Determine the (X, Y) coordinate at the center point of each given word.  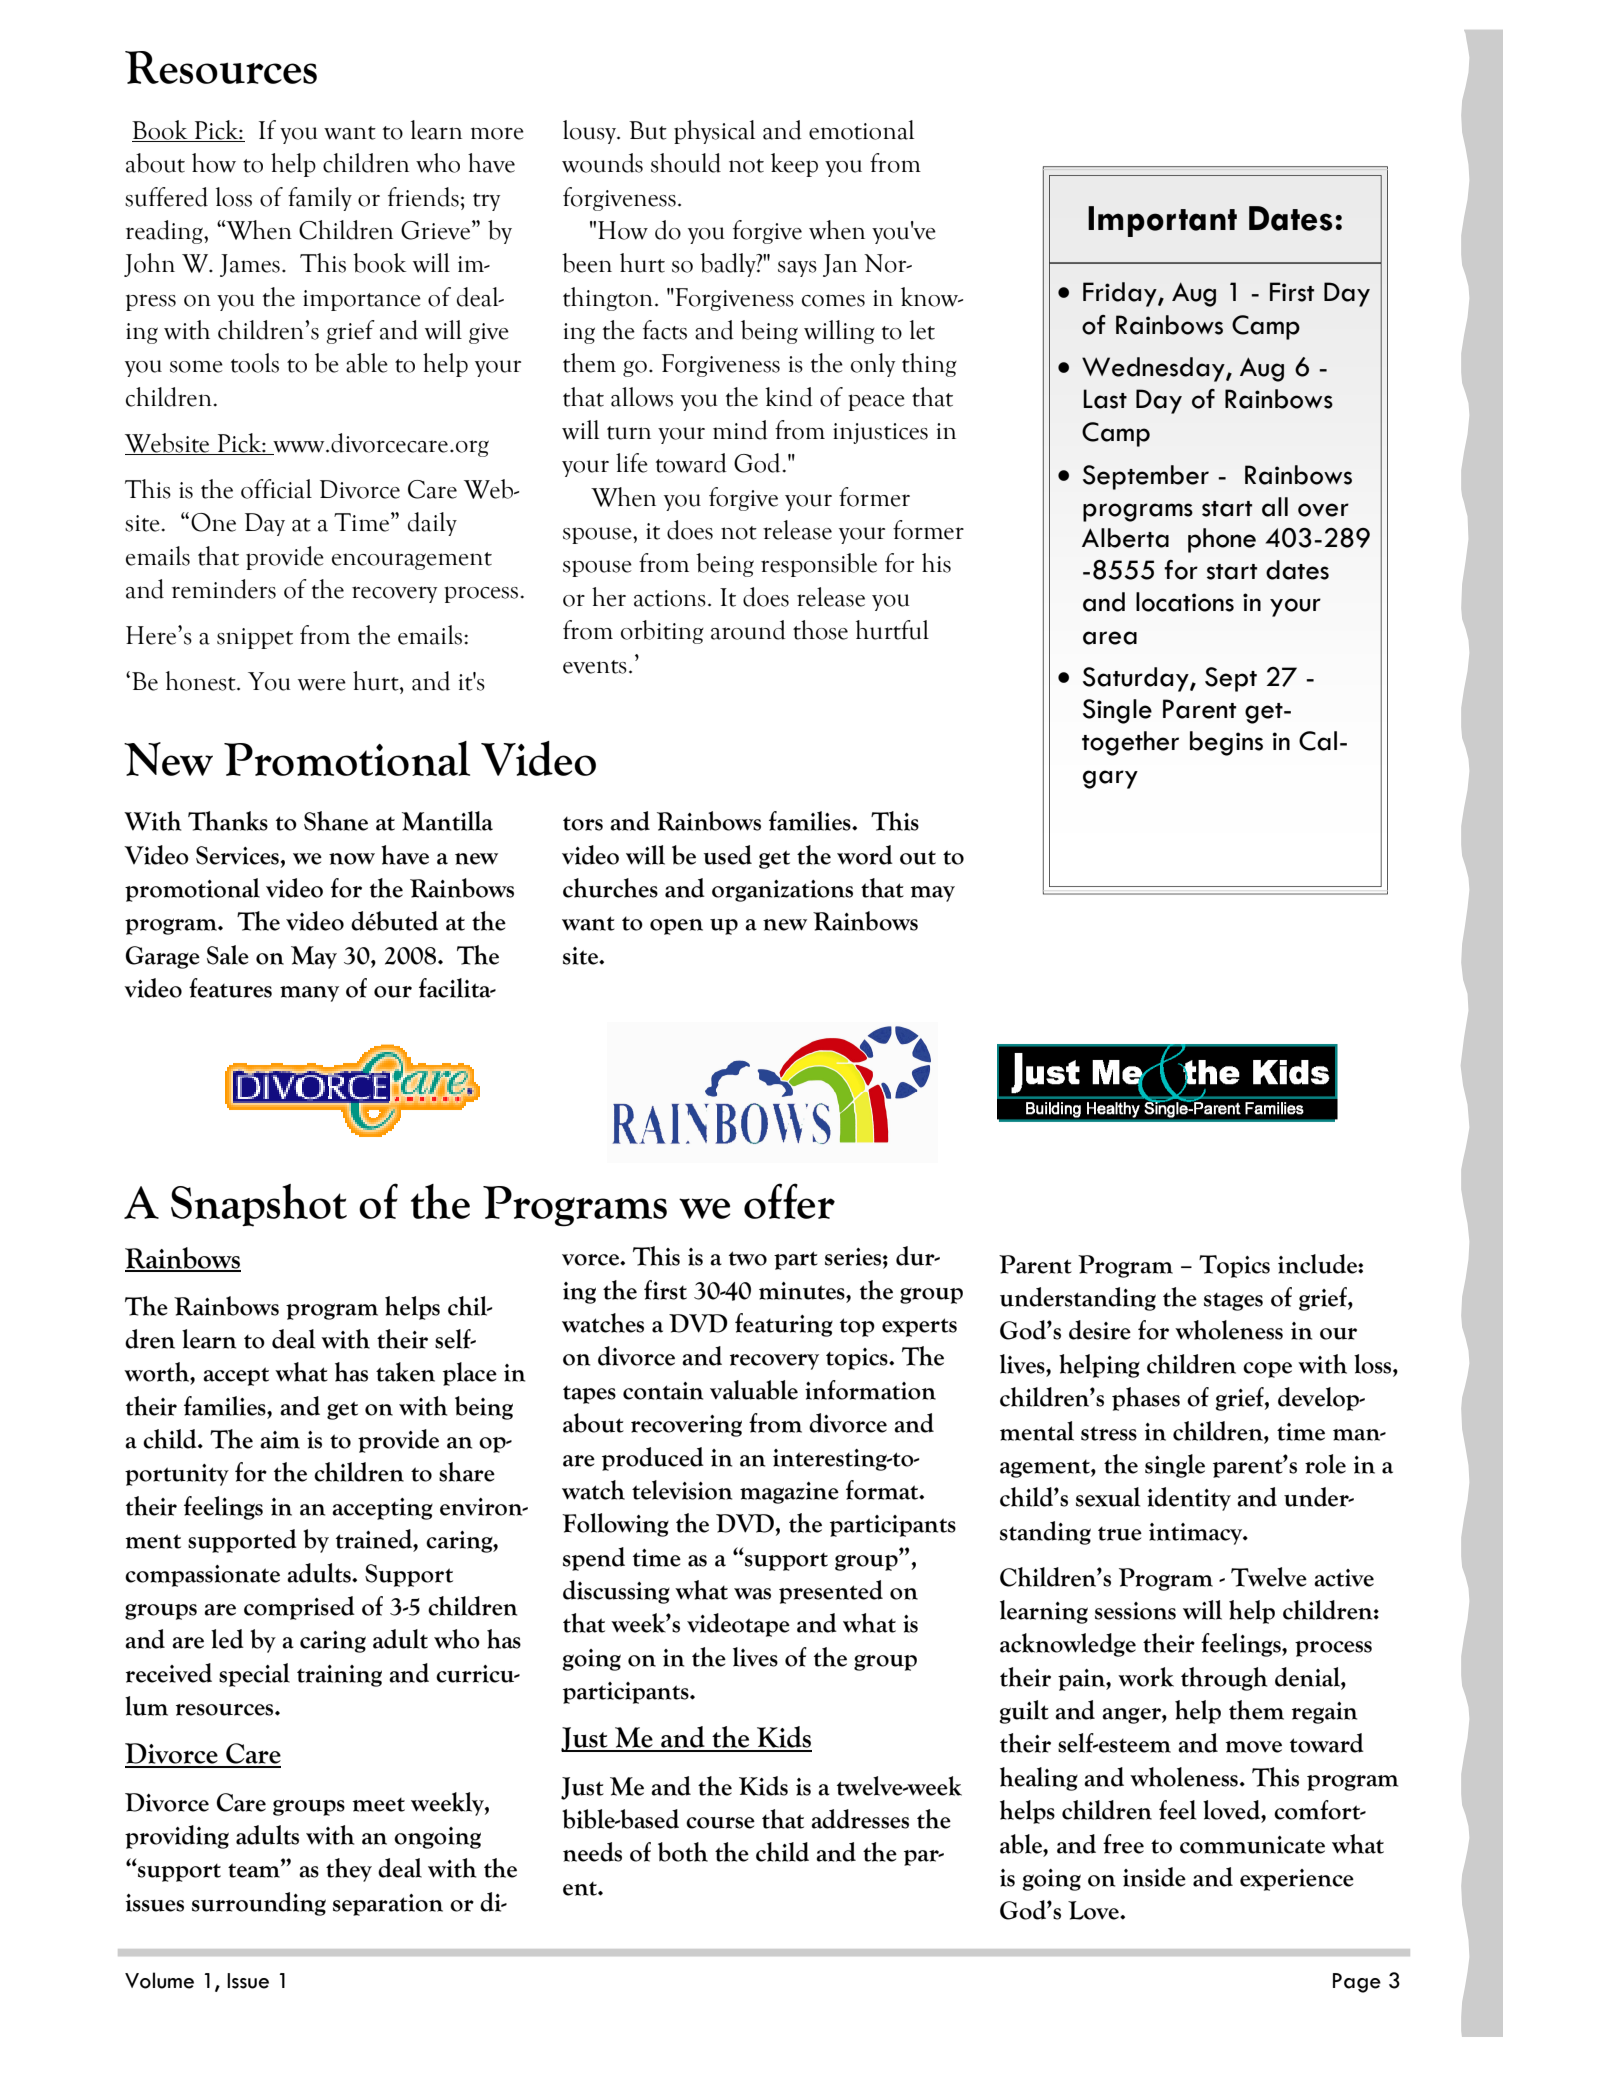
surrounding (259, 1904)
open (676, 927)
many (309, 994)
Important (1162, 221)
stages (1233, 1302)
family (320, 199)
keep (794, 165)
